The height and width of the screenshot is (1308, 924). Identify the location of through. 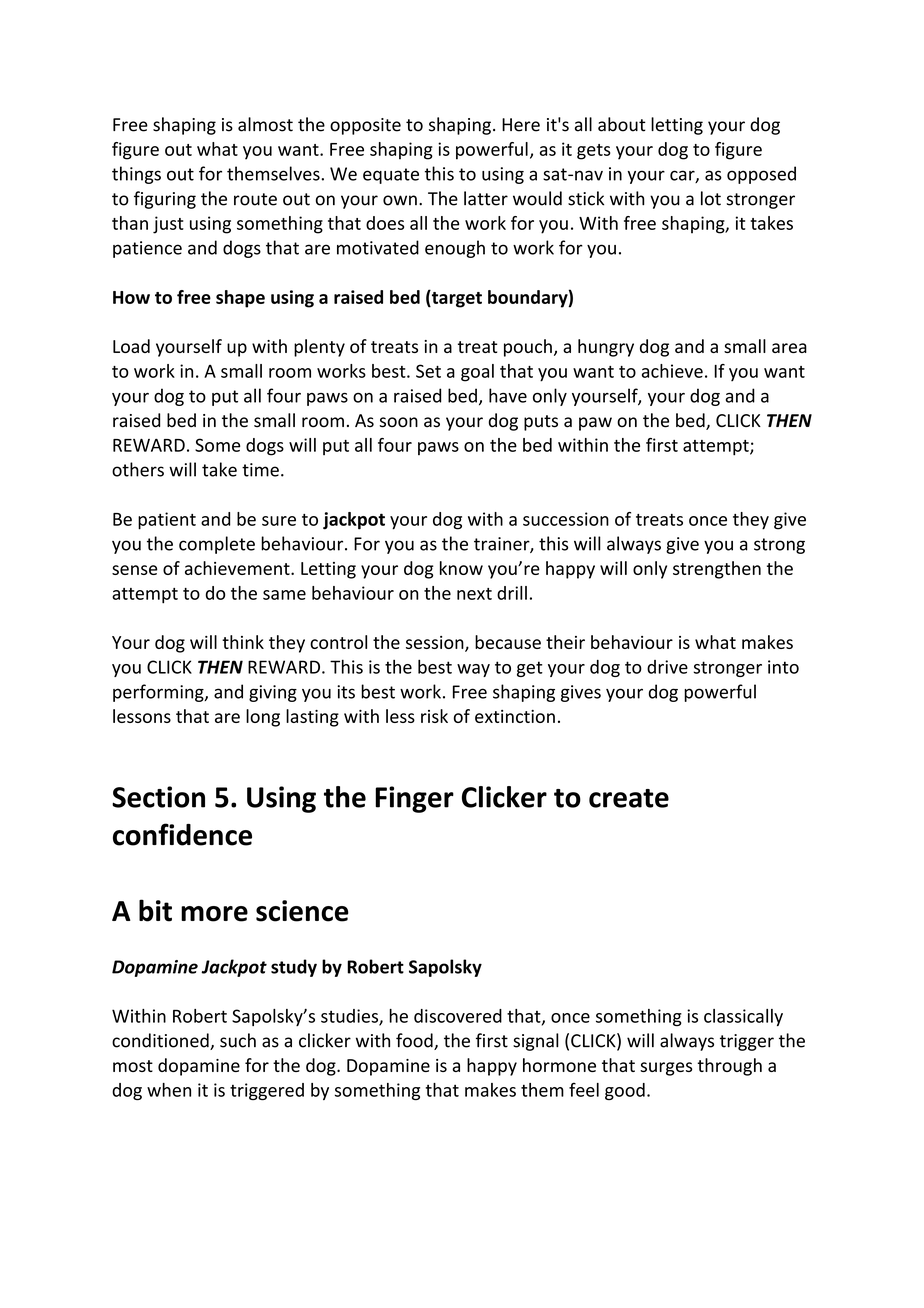
(729, 1067).
